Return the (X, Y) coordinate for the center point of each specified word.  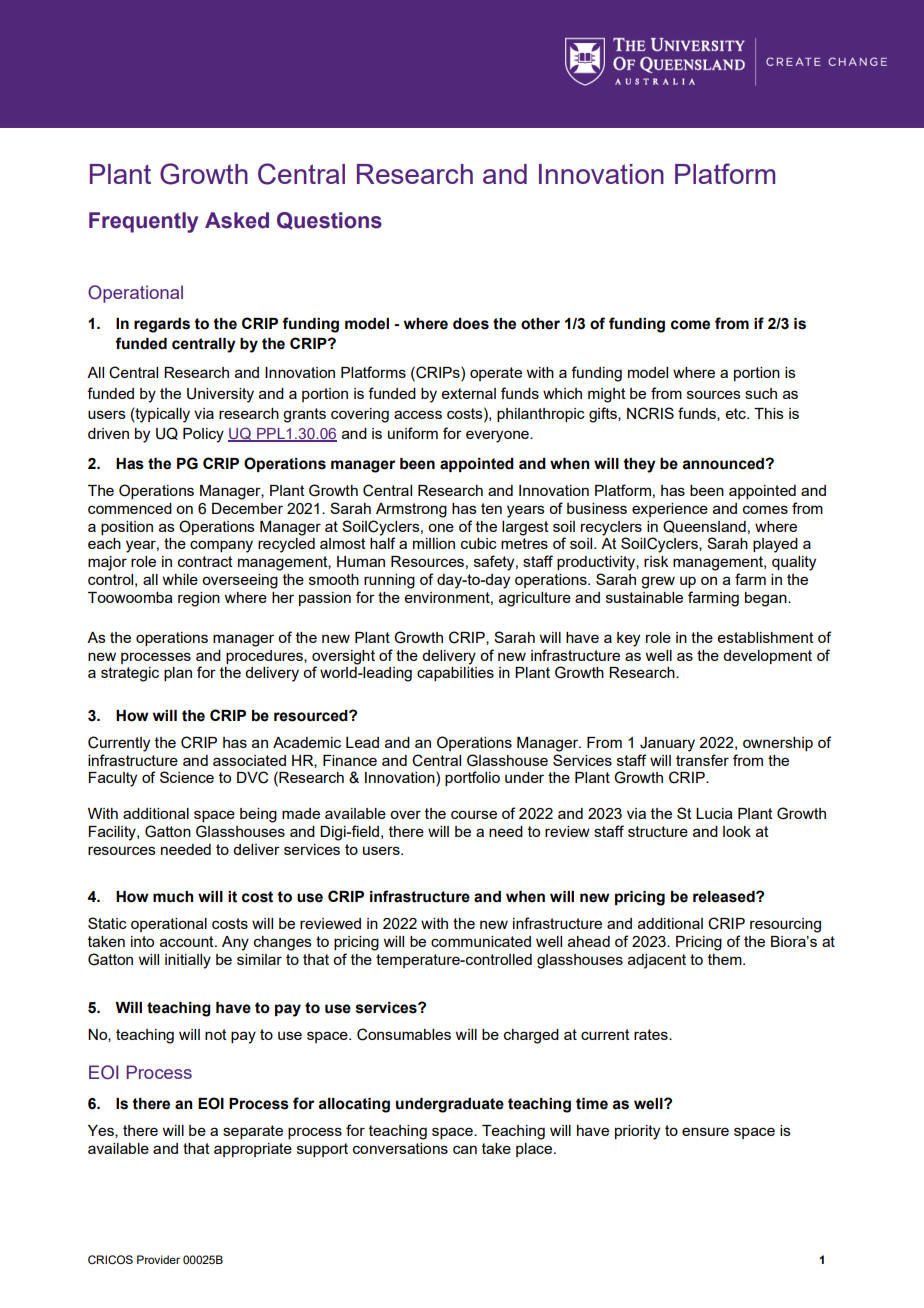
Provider (158, 1259)
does (471, 324)
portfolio (472, 778)
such (761, 393)
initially (188, 961)
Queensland (704, 526)
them (726, 959)
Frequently (143, 222)
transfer (702, 760)
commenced (130, 508)
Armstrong (411, 510)
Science (187, 777)
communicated (481, 941)
